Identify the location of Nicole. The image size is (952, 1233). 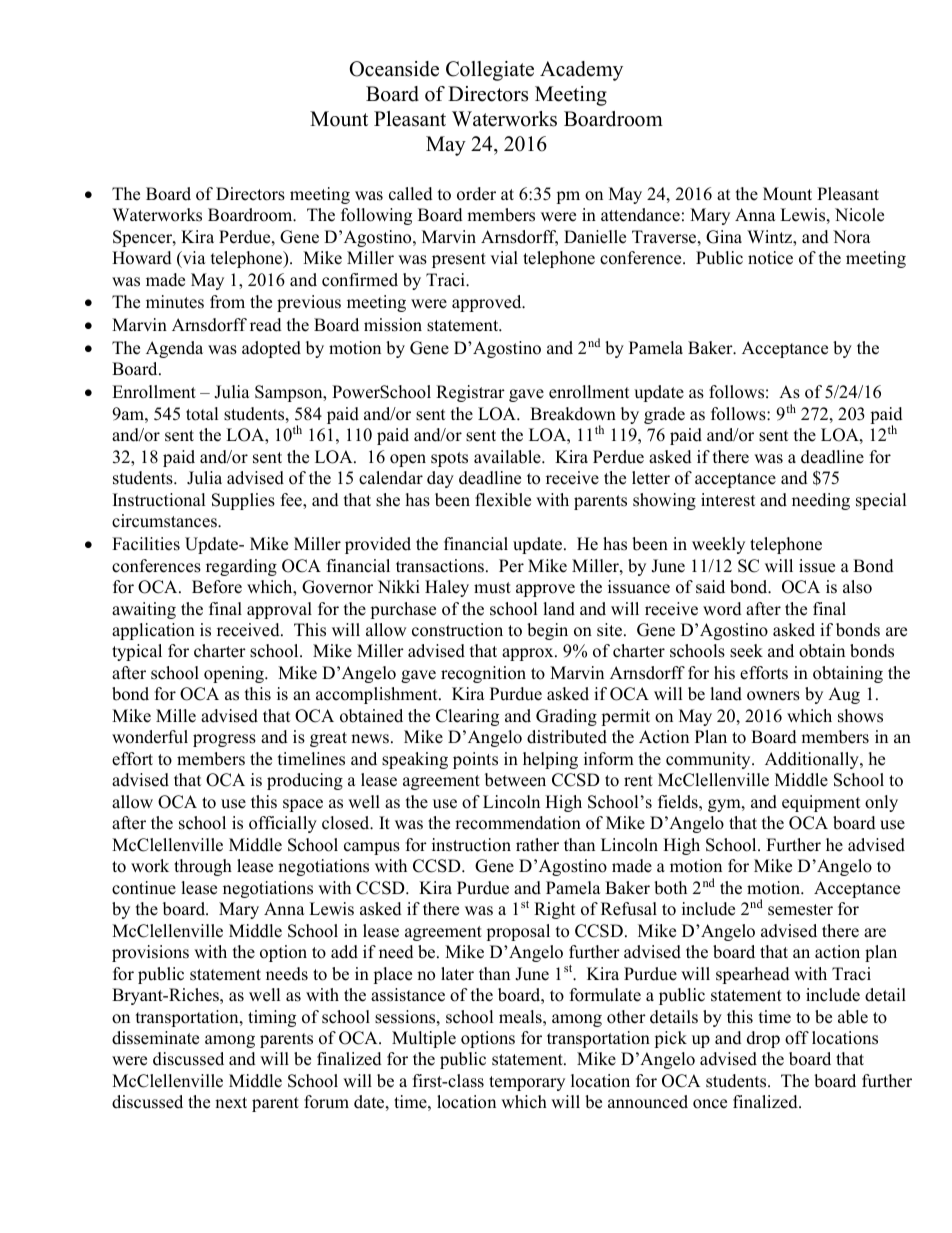
(859, 215).
